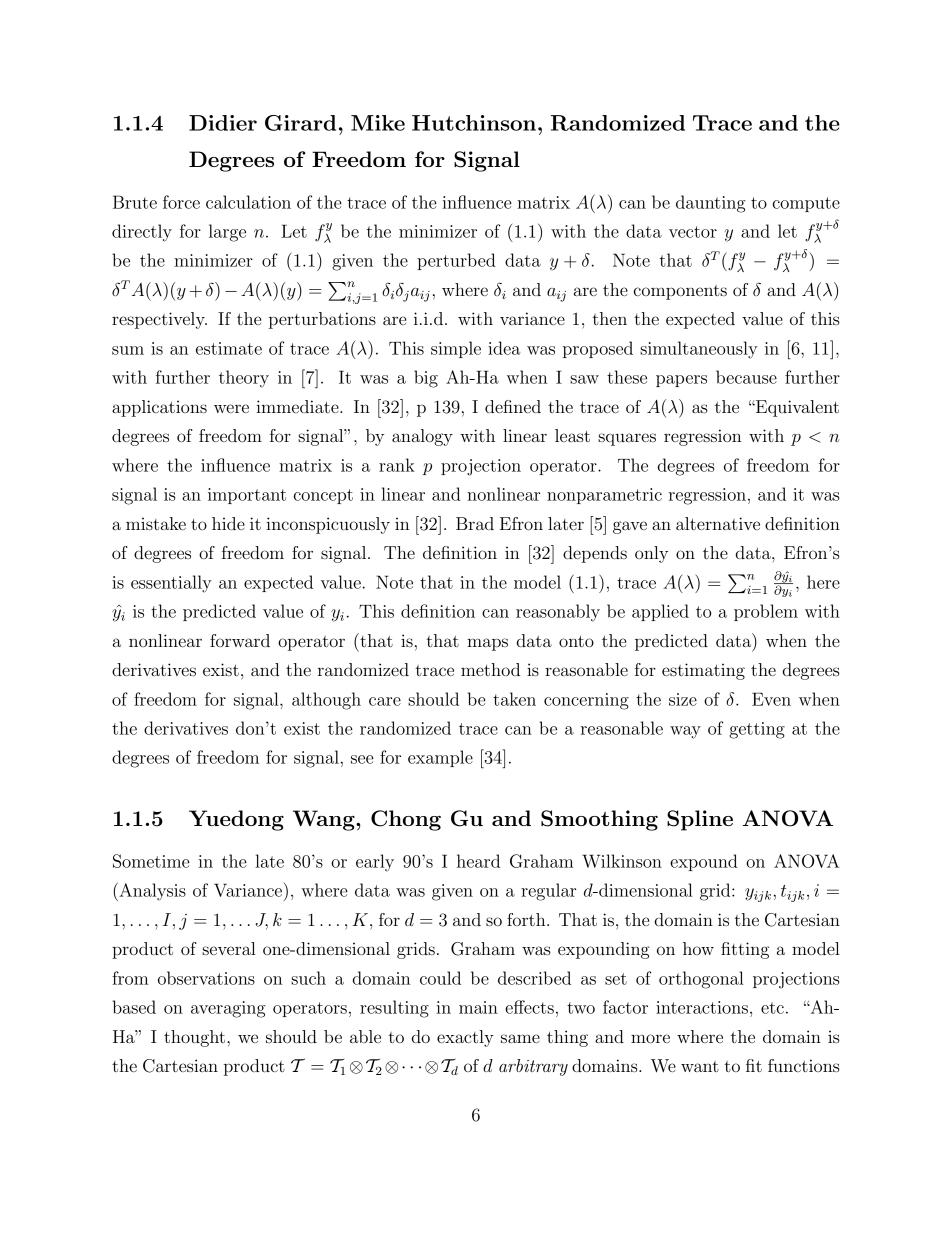  What do you see at coordinates (487, 644) in the document?
I see `maps` at bounding box center [487, 644].
